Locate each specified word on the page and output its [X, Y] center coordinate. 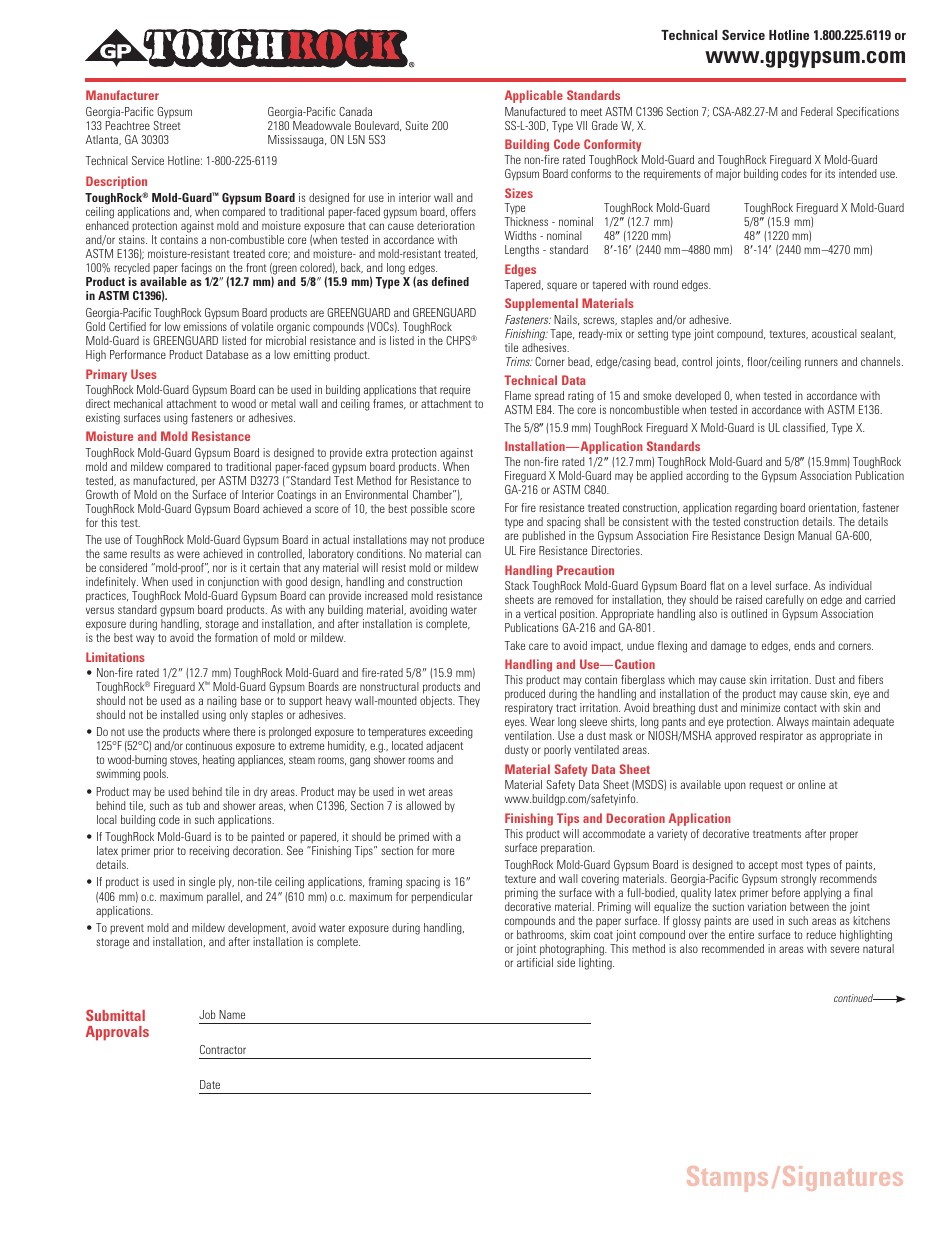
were [188, 554]
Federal [817, 111]
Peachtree [128, 125]
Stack [517, 585]
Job [207, 1014]
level [761, 585]
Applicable [534, 96]
